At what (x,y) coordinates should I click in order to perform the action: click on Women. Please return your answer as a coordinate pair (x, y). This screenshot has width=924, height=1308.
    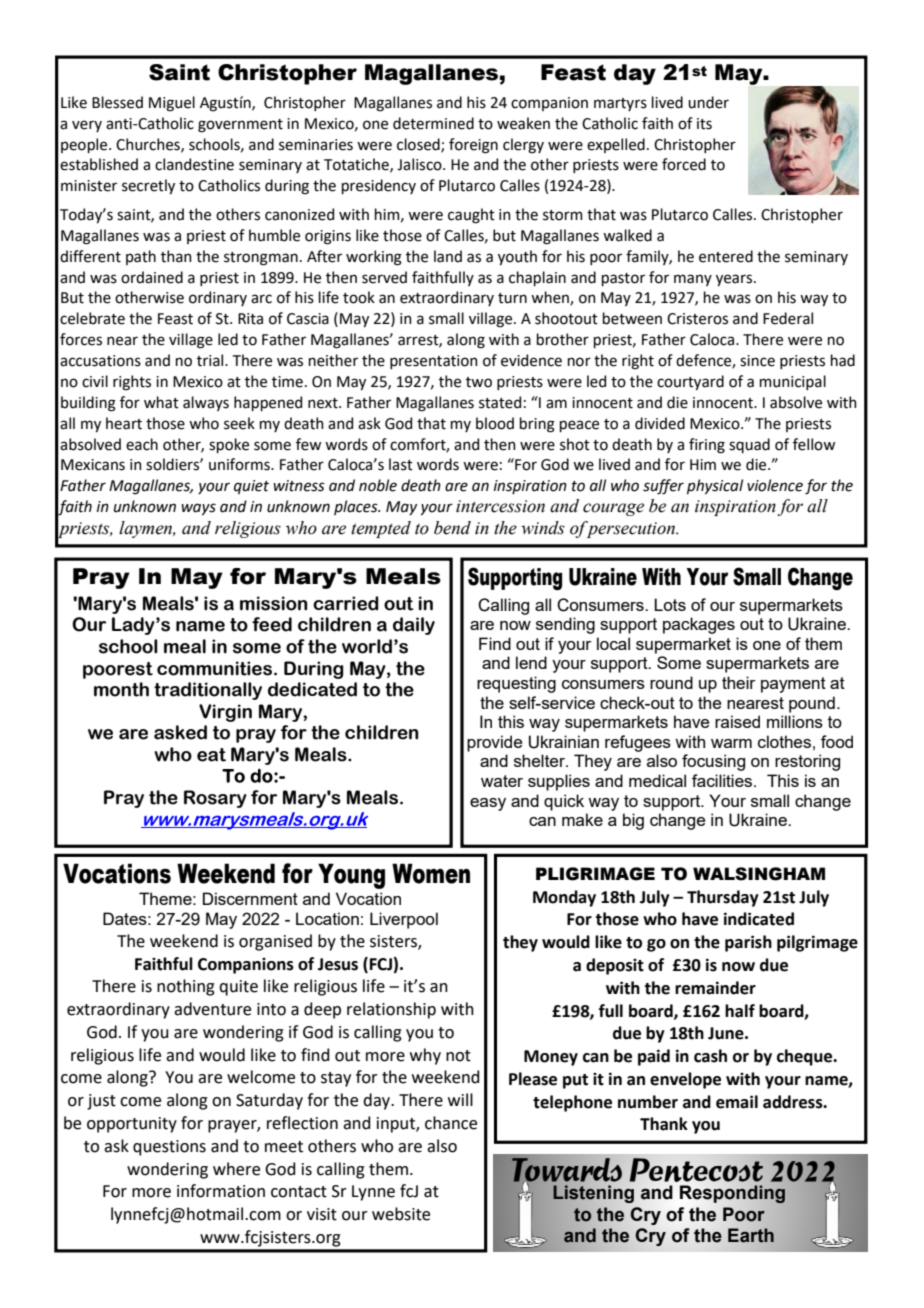
    Looking at the image, I should click on (431, 873).
